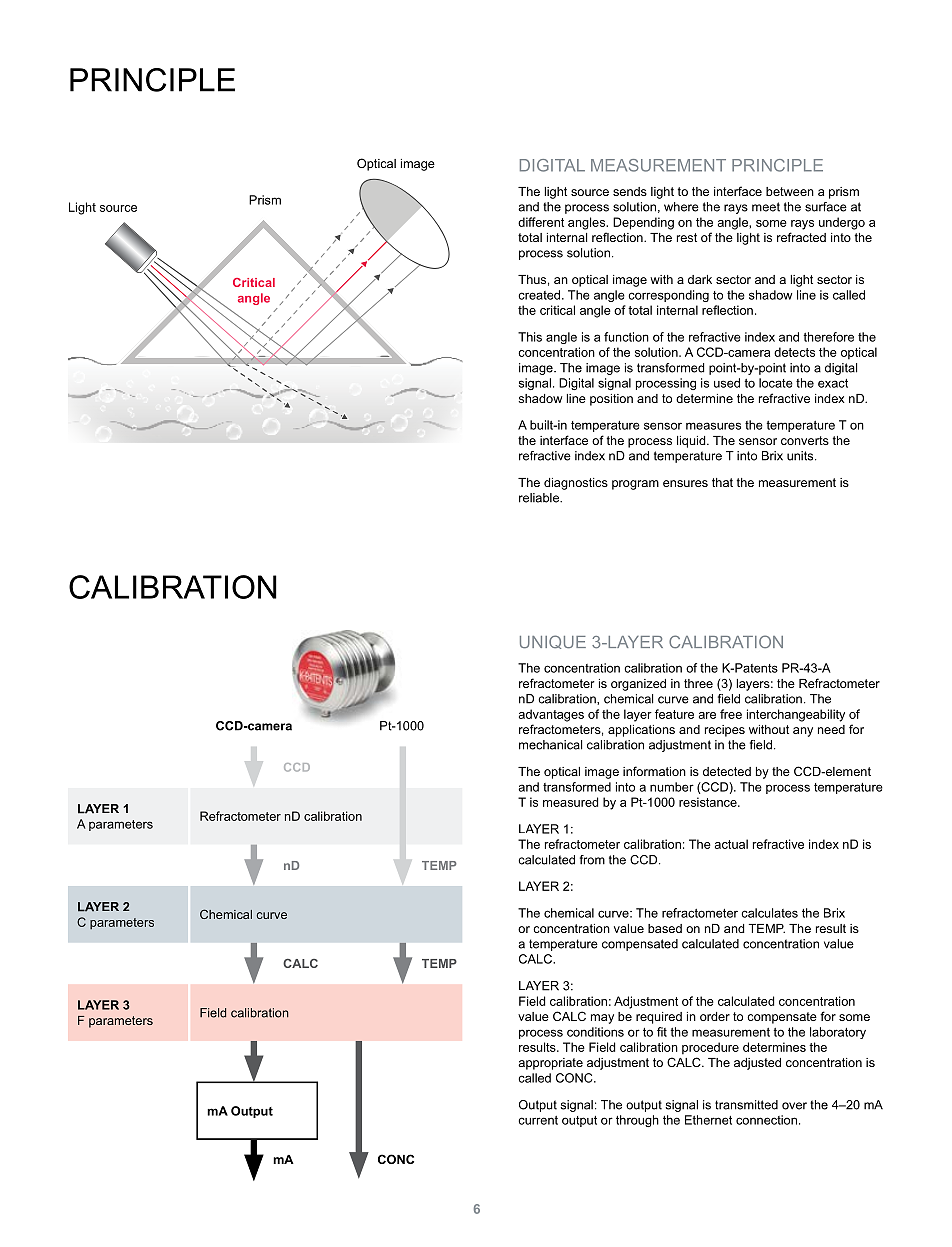 The height and width of the screenshot is (1247, 952). What do you see at coordinates (681, 207) in the screenshot?
I see `where` at bounding box center [681, 207].
